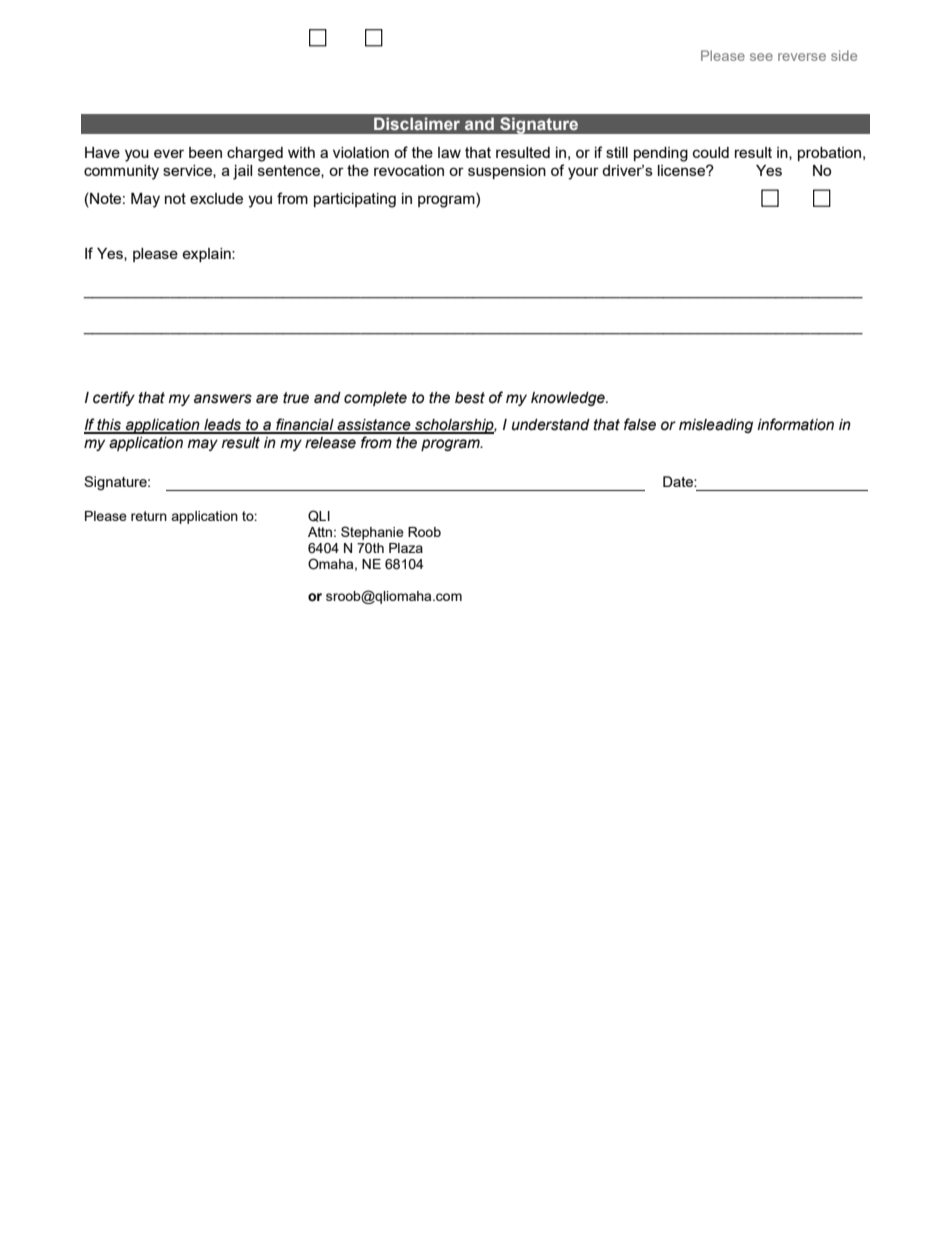  I want to click on information, so click(795, 424).
